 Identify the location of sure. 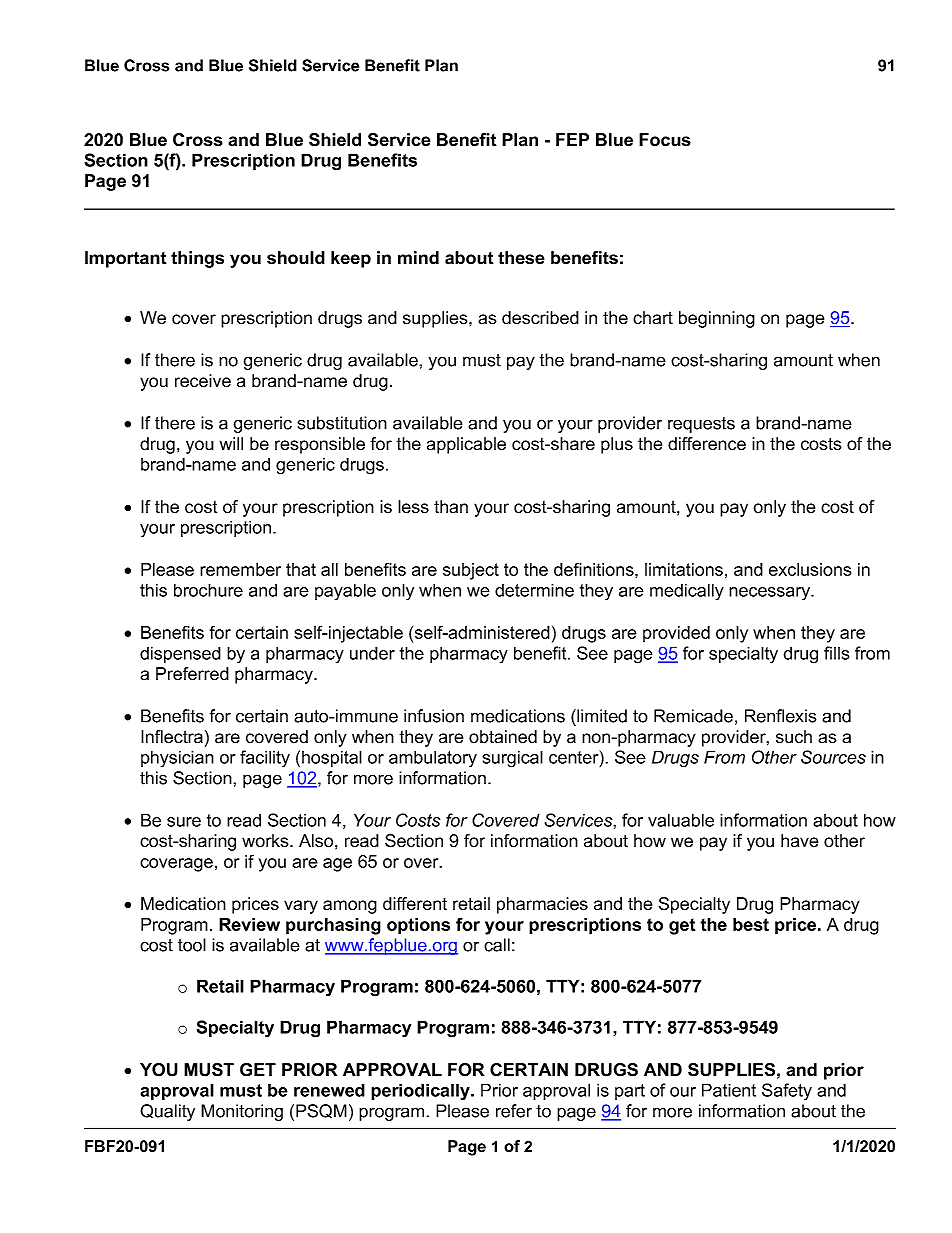
(184, 822).
